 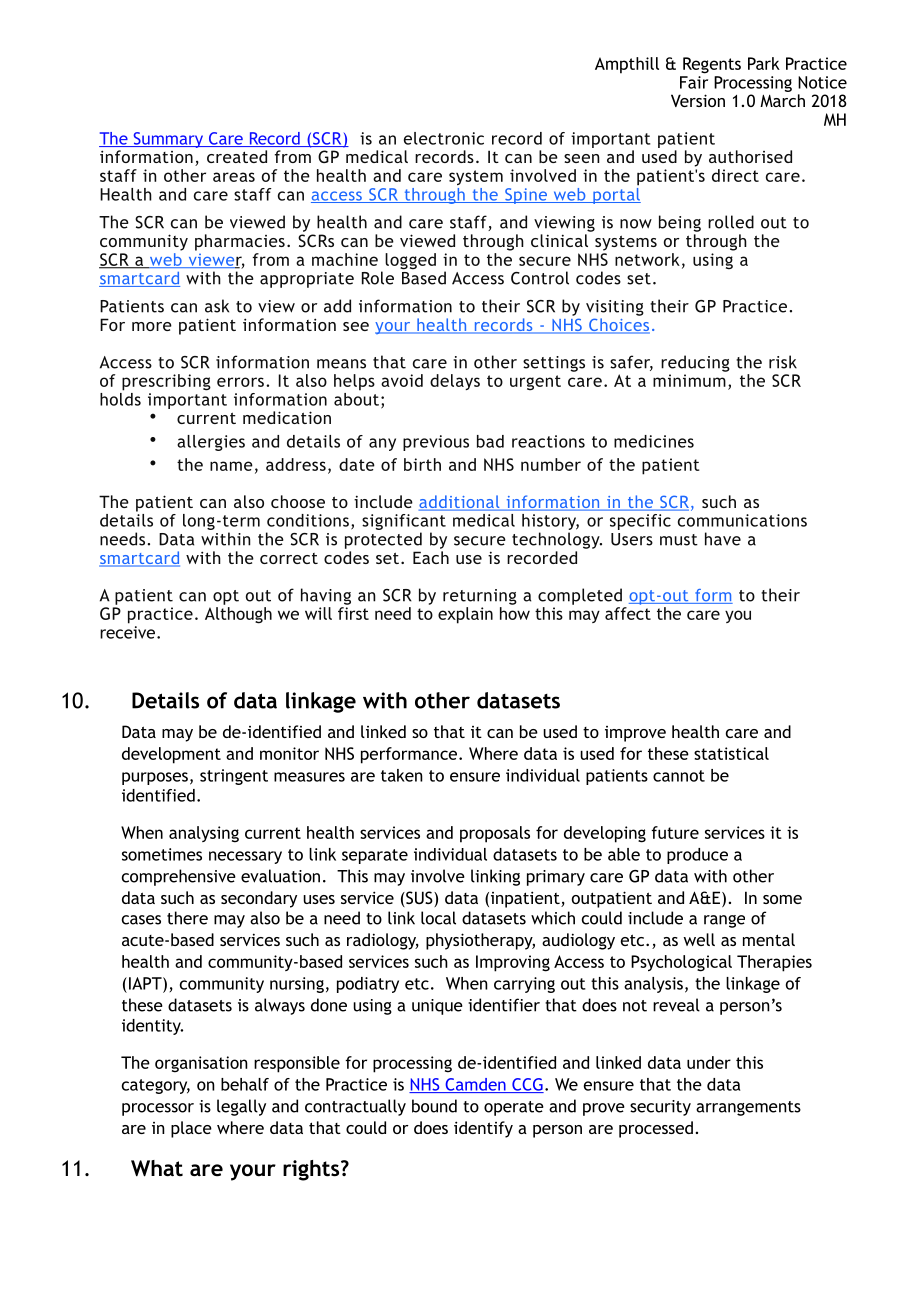 I want to click on risk, so click(x=783, y=362).
